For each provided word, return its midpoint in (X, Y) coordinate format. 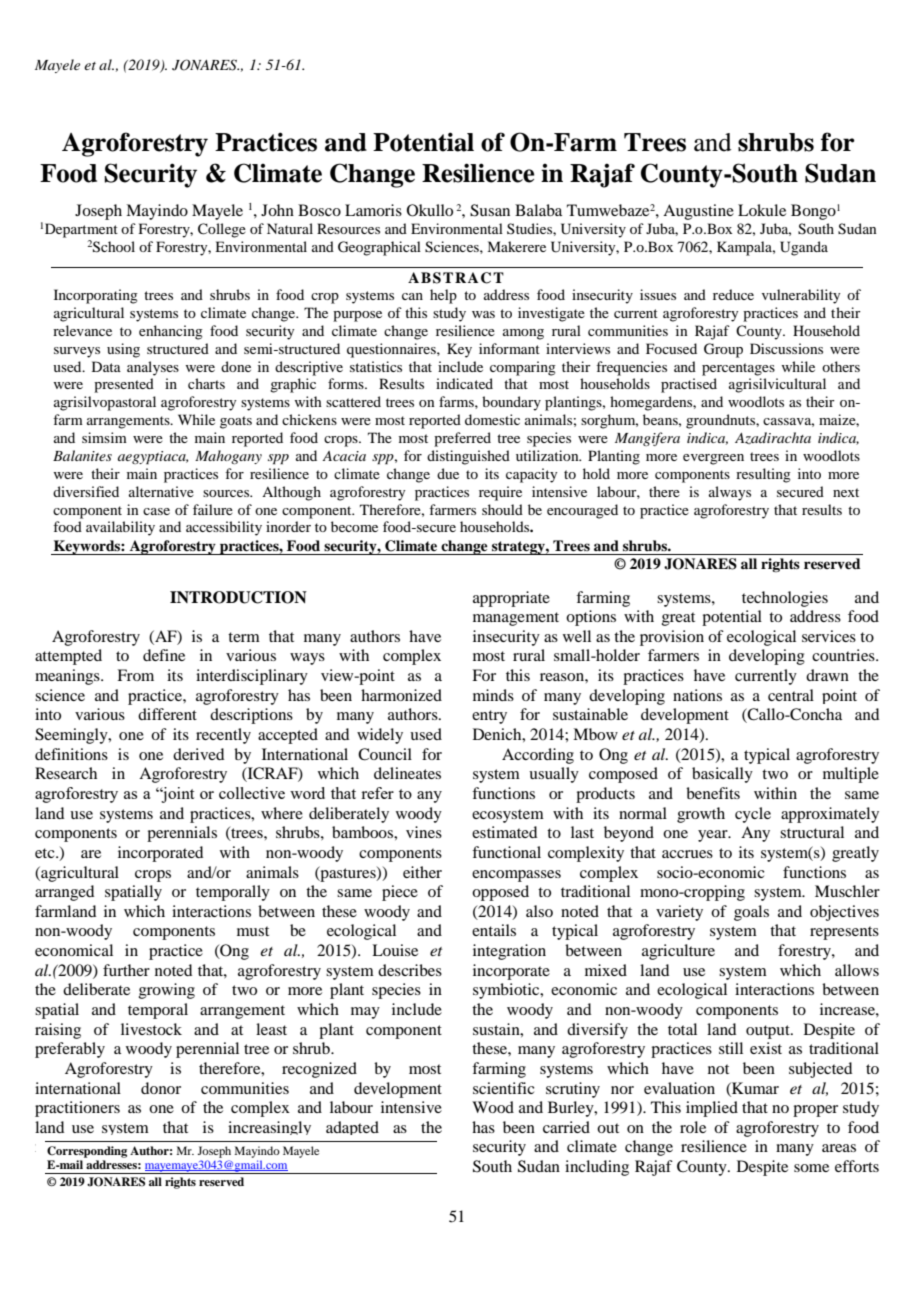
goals (751, 913)
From (135, 675)
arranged (64, 893)
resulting (763, 475)
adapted (352, 1128)
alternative (161, 491)
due (448, 473)
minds (493, 695)
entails (494, 930)
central (791, 695)
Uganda (804, 248)
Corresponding (87, 1152)
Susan (490, 210)
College (222, 230)
